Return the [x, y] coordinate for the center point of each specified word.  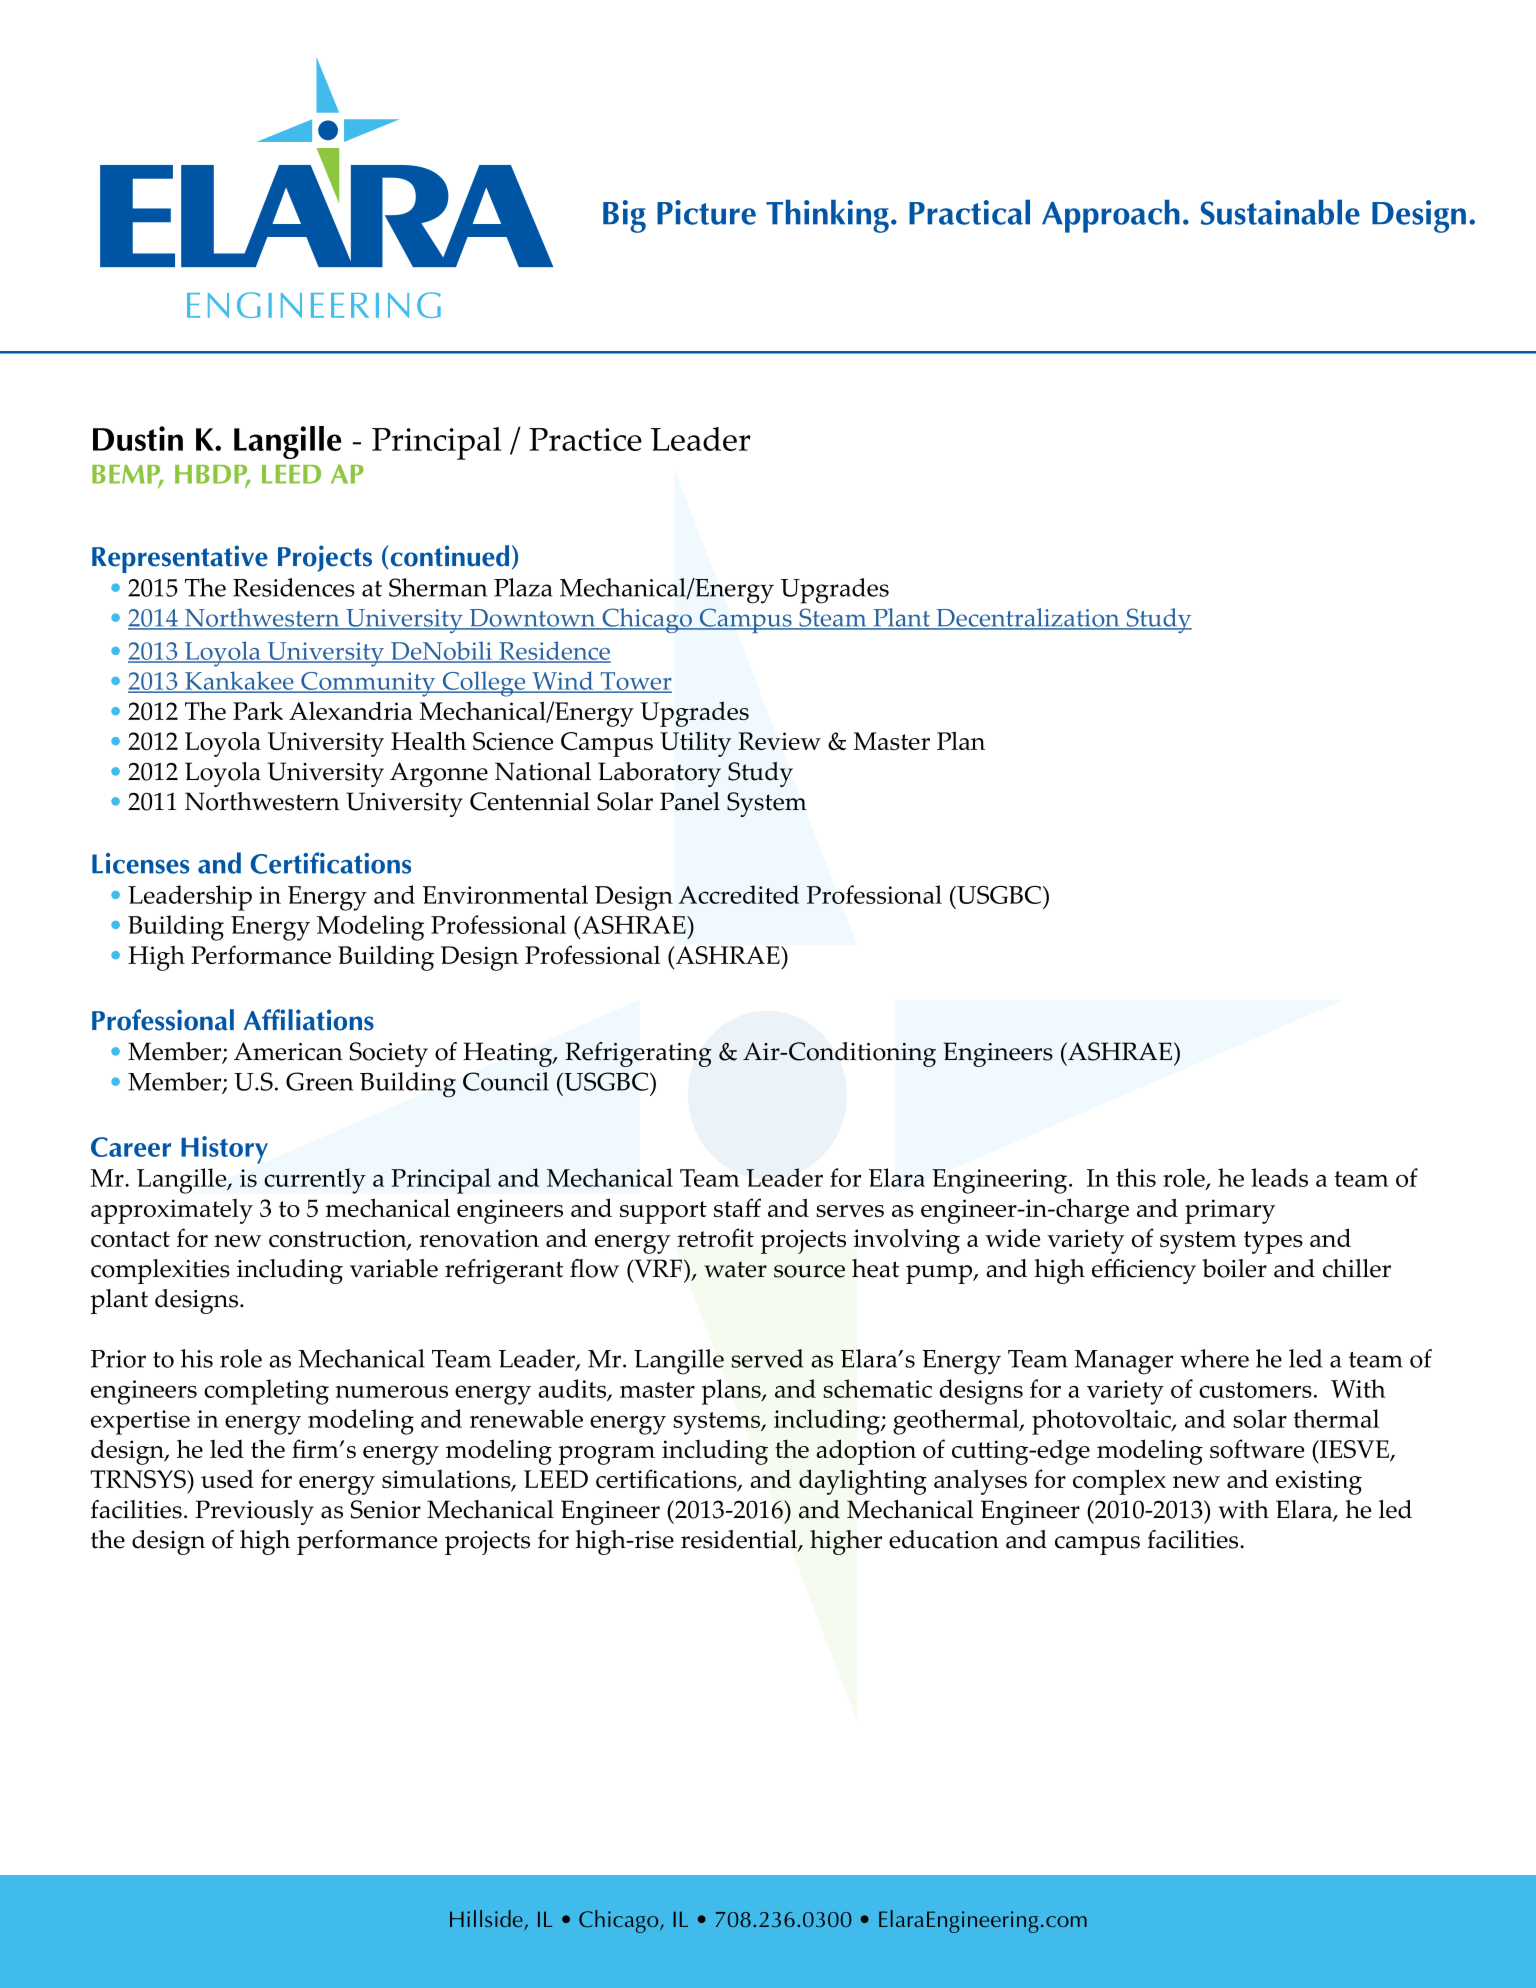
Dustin [138, 438]
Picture [706, 212]
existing [1319, 1482]
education [944, 1539]
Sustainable [1280, 212]
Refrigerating [638, 1054]
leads [1279, 1177]
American [288, 1051]
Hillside [487, 1920]
